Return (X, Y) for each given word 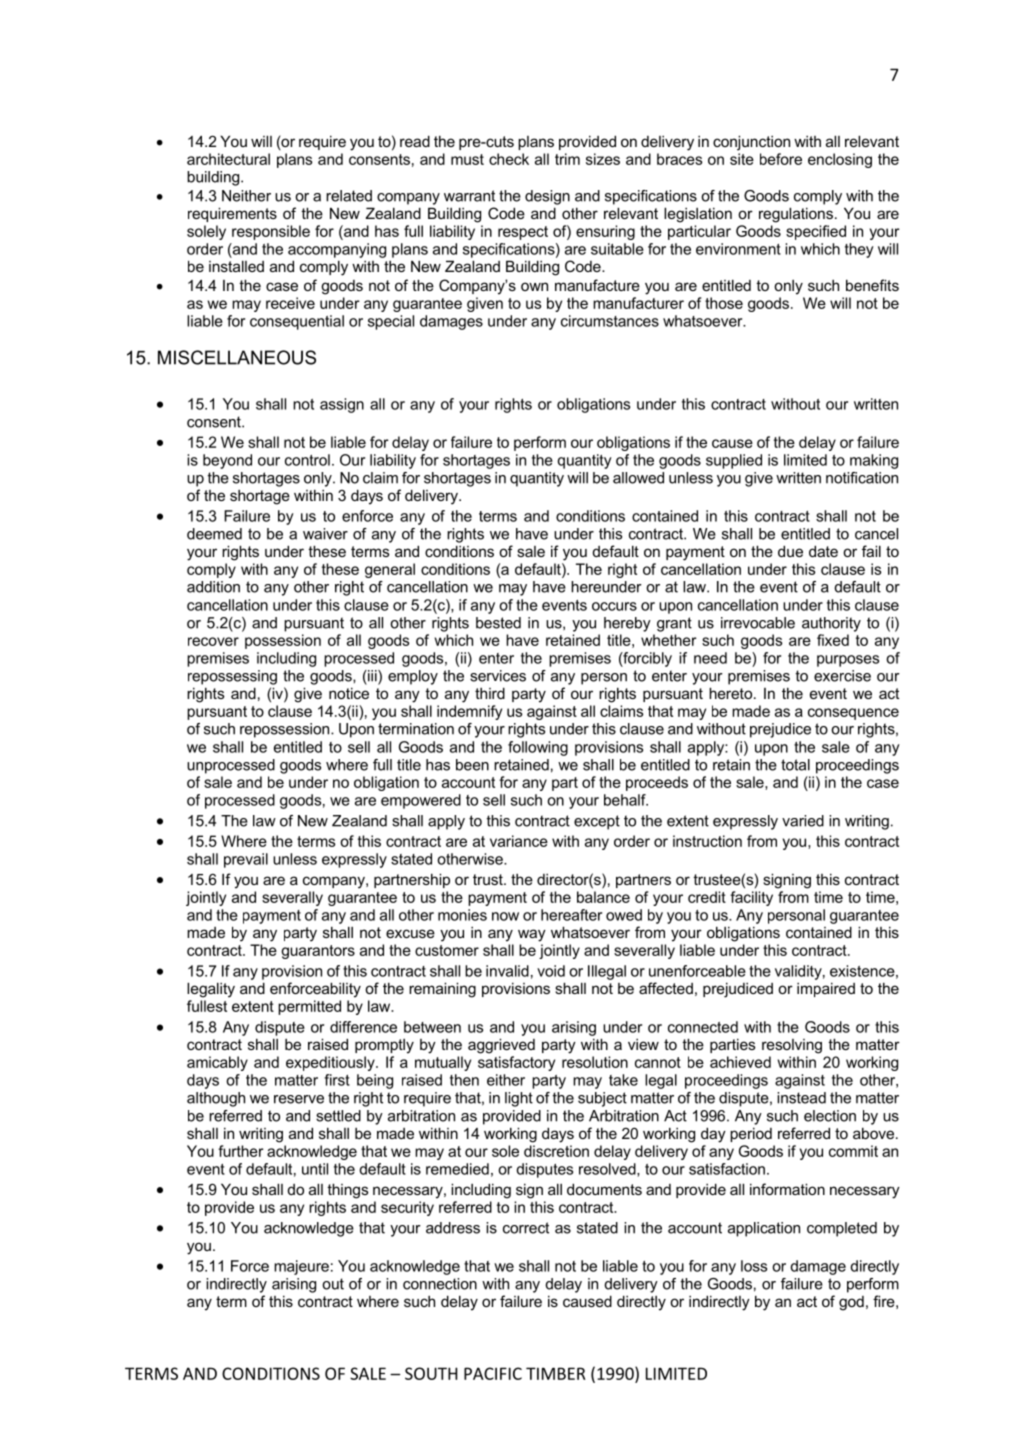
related (349, 196)
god (851, 1303)
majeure (301, 1267)
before (781, 159)
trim (567, 159)
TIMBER (556, 1373)
